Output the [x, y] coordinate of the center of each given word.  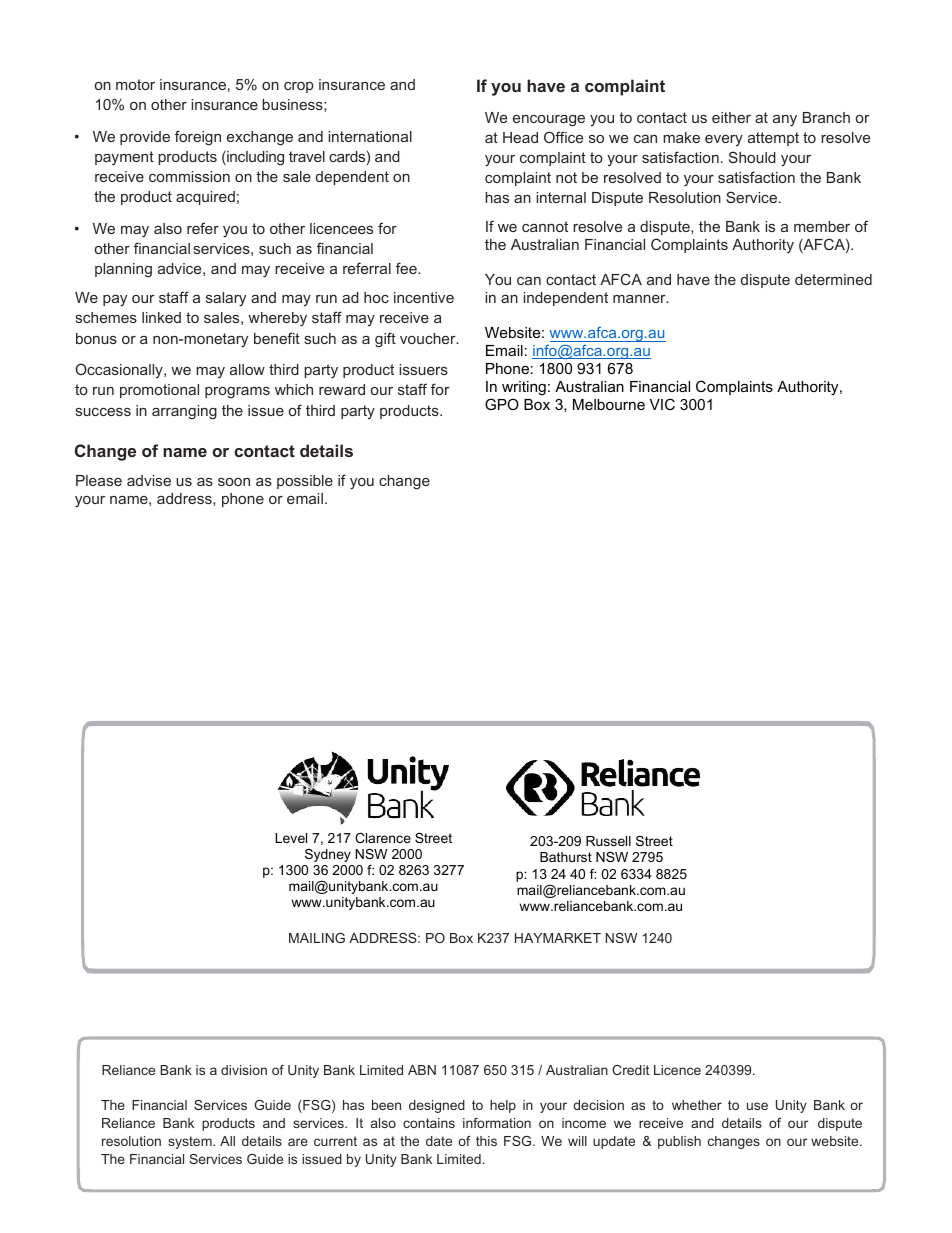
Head [520, 137]
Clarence [383, 838]
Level [291, 838]
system [191, 1142]
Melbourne [609, 404]
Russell [608, 841]
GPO [502, 404]
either [731, 117]
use [757, 1106]
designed [437, 1106]
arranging [184, 412]
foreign [198, 138]
